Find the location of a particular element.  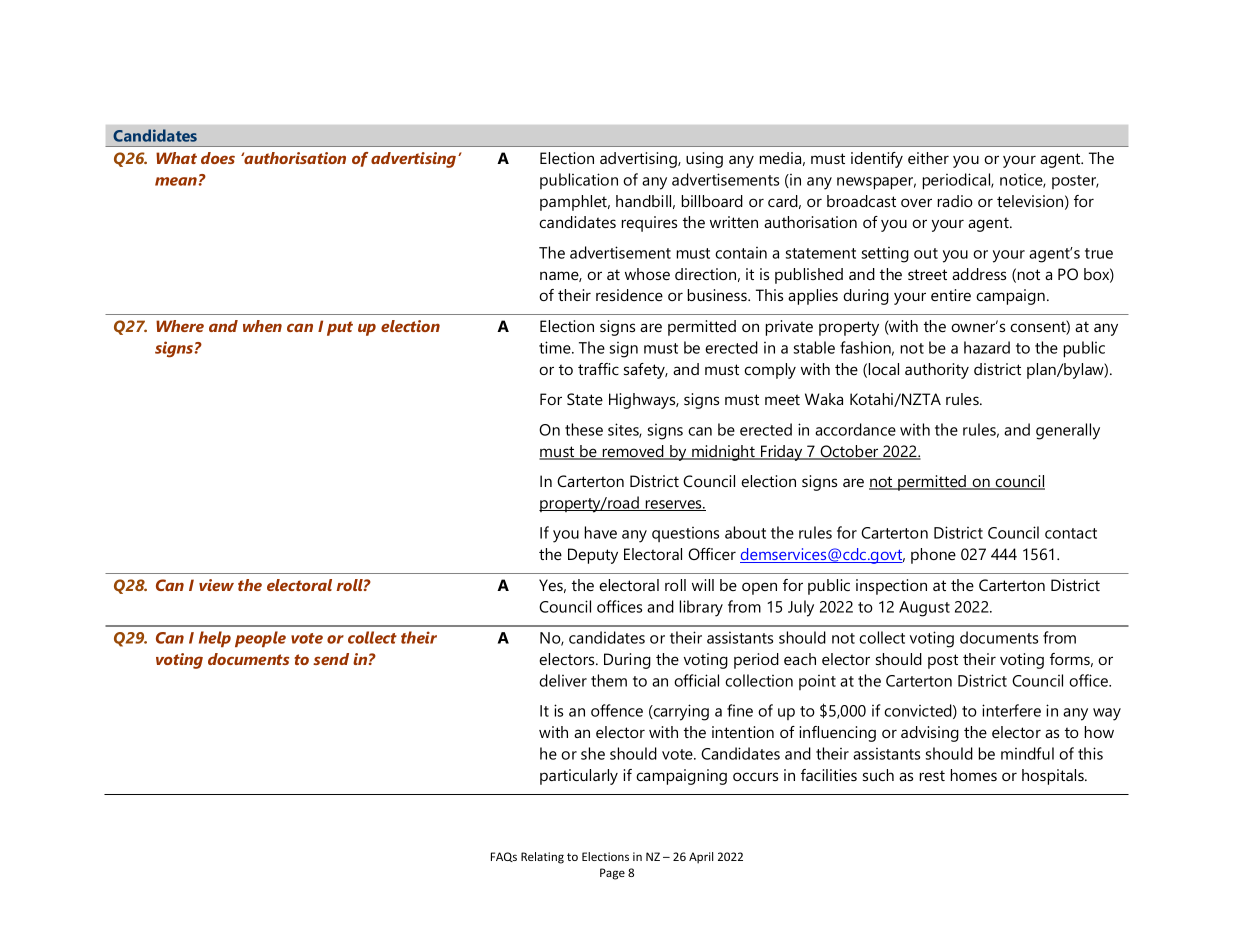

hazard is located at coordinates (987, 347).
